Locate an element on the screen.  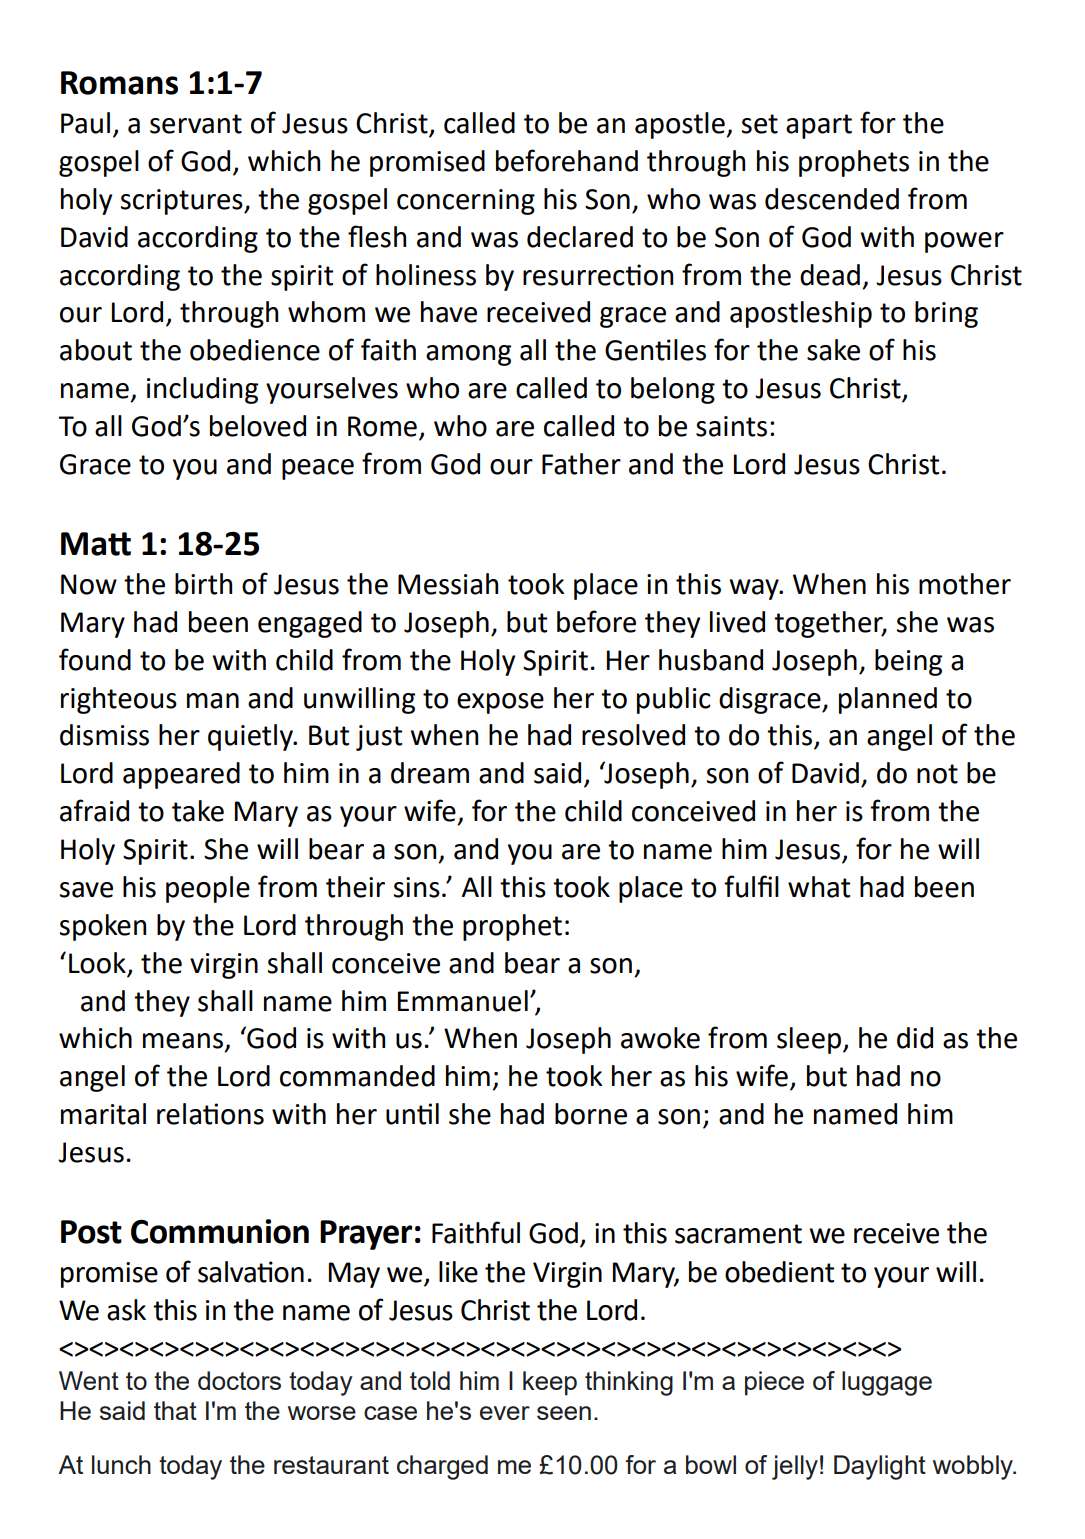
means is located at coordinates (184, 1042).
